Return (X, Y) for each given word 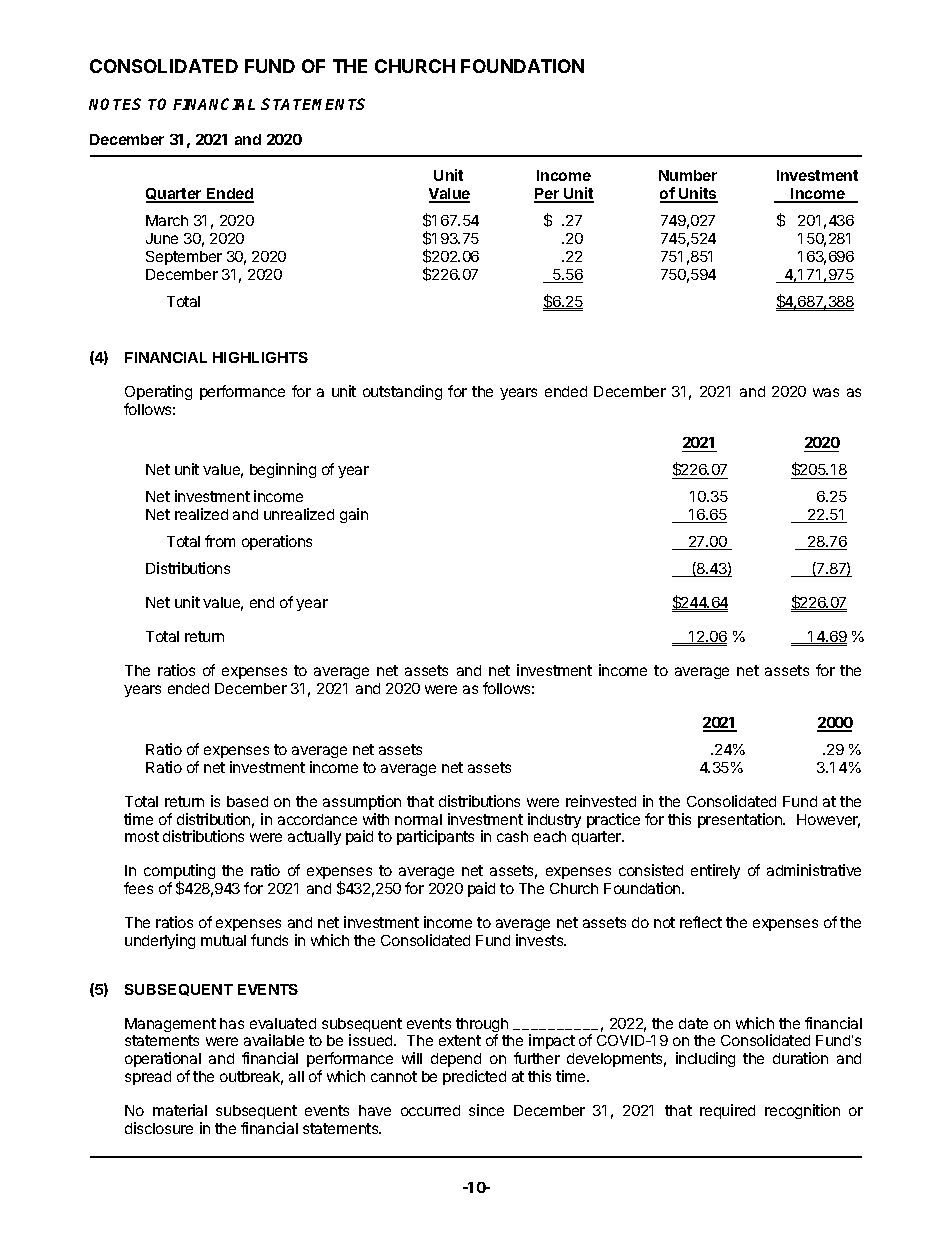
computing (179, 873)
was (826, 392)
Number (688, 175)
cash (512, 836)
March (167, 220)
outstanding (402, 392)
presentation (741, 820)
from (220, 541)
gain (354, 515)
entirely (715, 871)
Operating (158, 392)
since (486, 1110)
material (180, 1110)
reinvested (601, 801)
